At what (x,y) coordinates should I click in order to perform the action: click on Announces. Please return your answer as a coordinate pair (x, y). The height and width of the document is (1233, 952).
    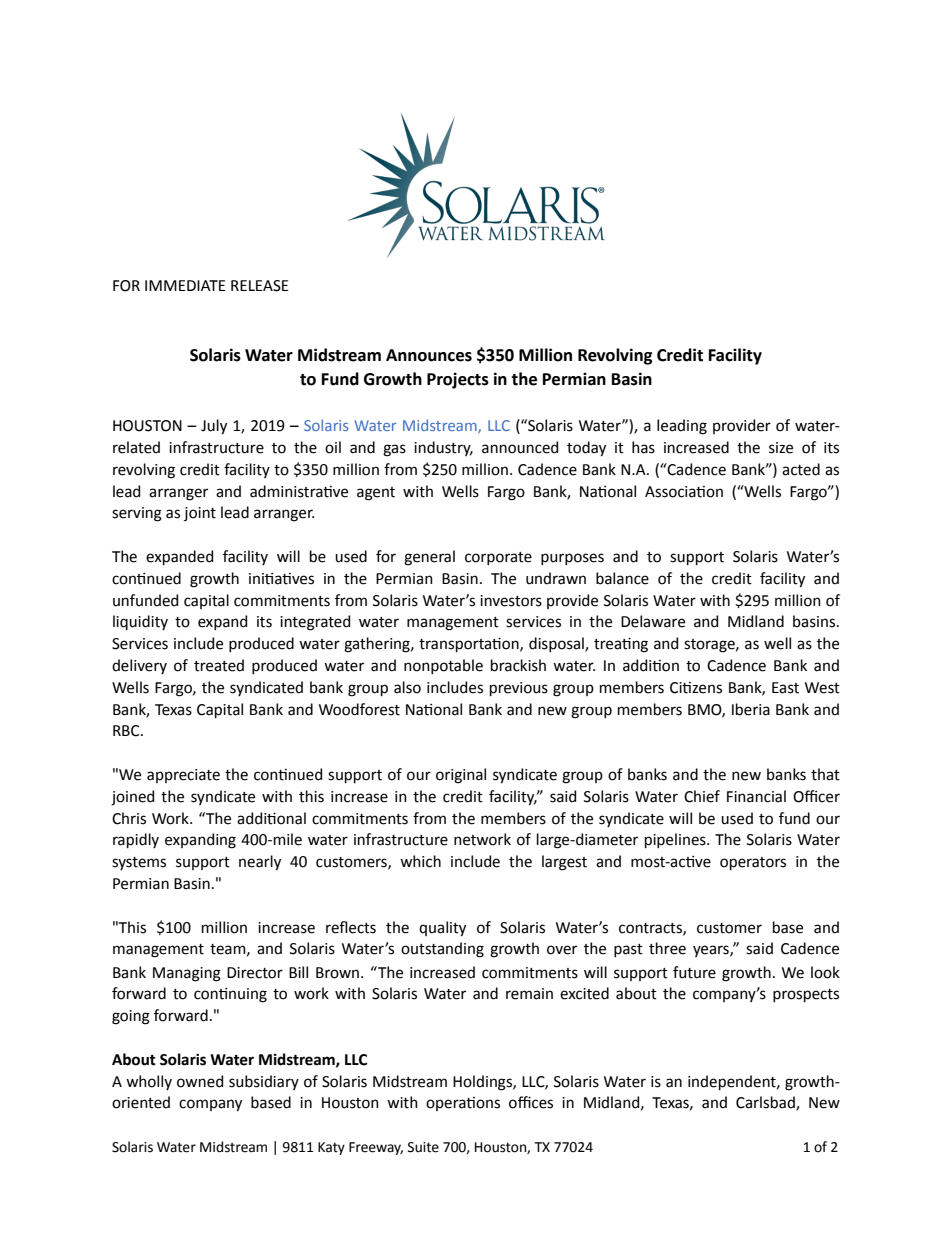
    Looking at the image, I should click on (429, 355).
